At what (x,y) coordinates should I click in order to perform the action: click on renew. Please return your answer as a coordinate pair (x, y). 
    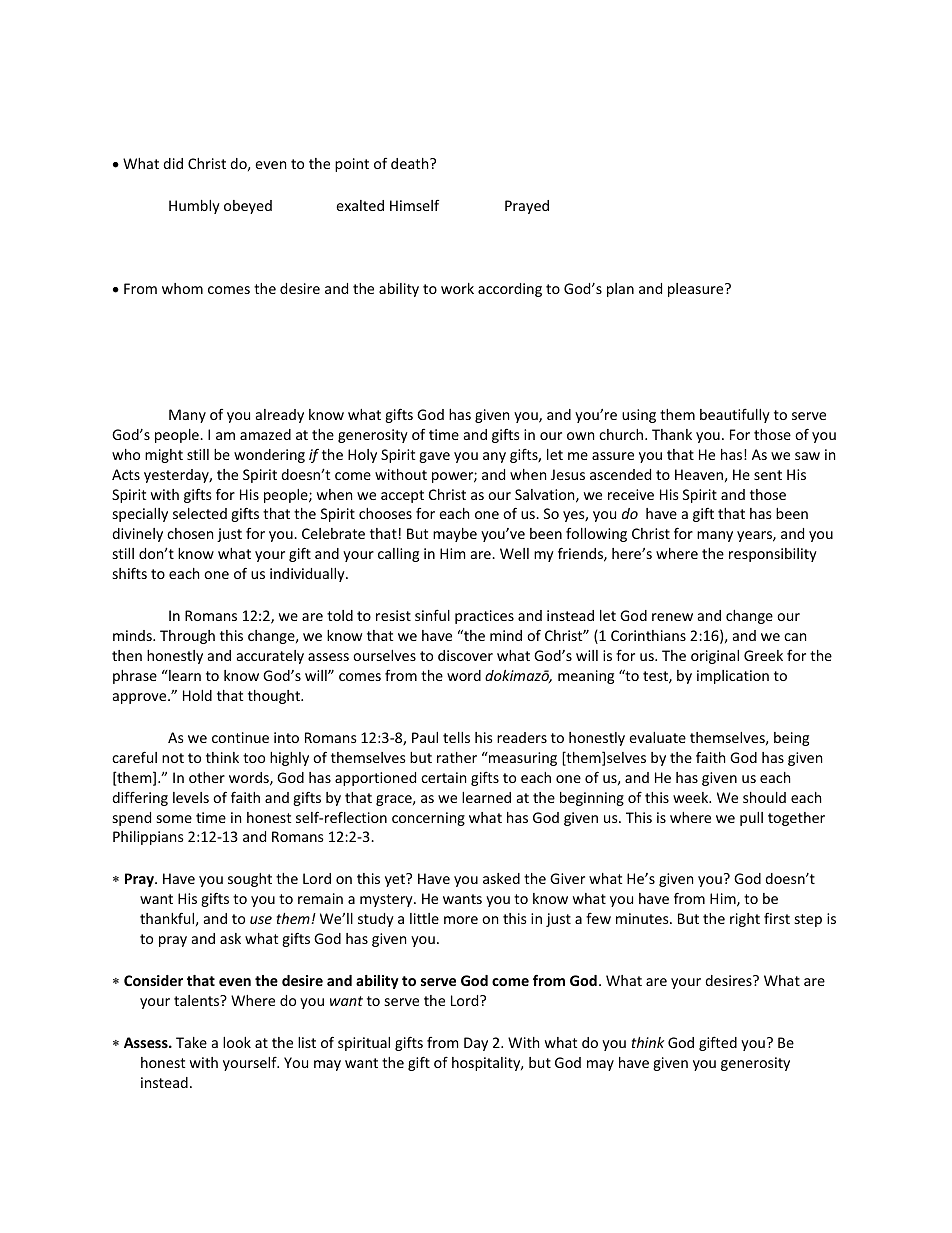
    Looking at the image, I should click on (672, 617).
